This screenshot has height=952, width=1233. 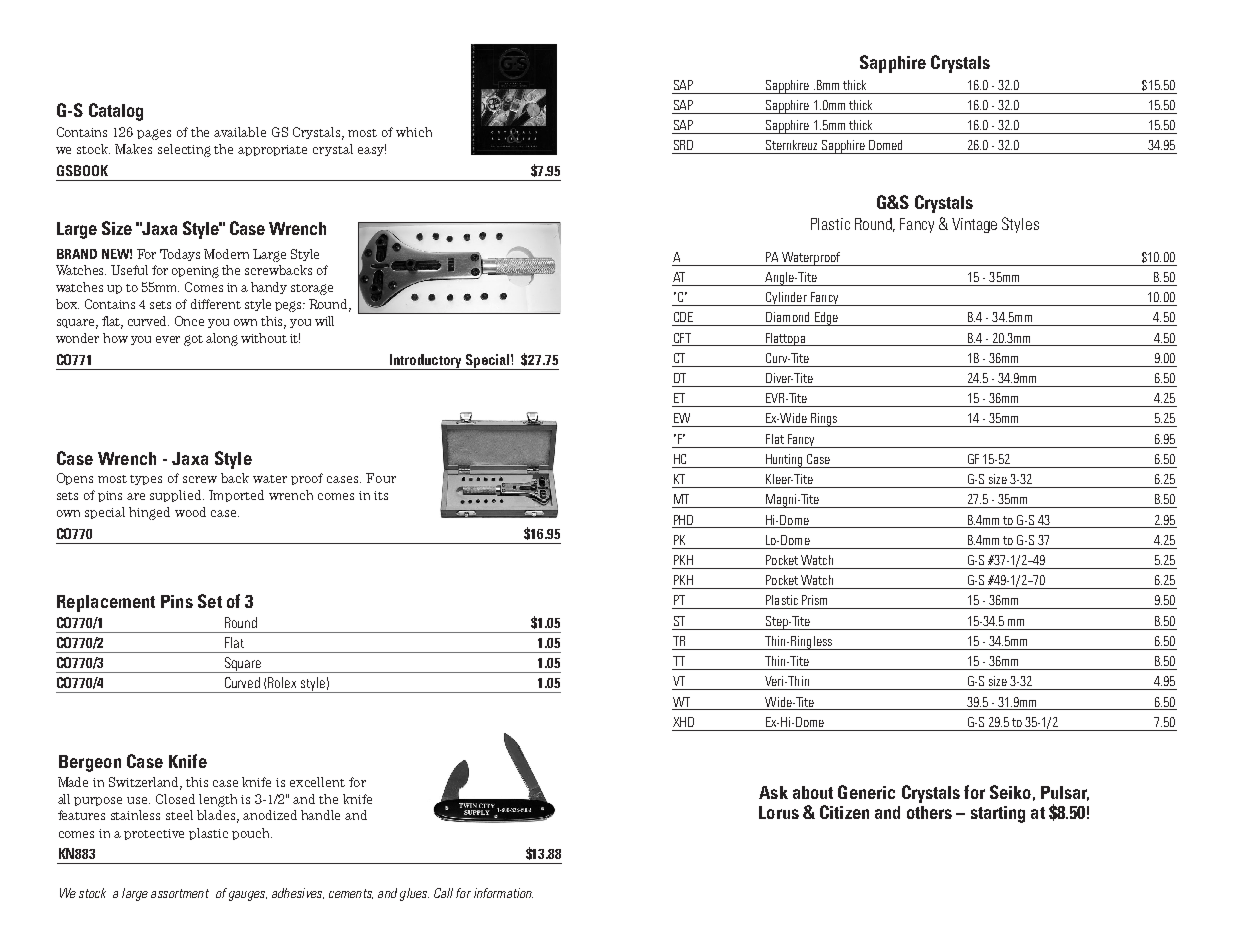 What do you see at coordinates (814, 600) in the screenshot?
I see `Prism` at bounding box center [814, 600].
